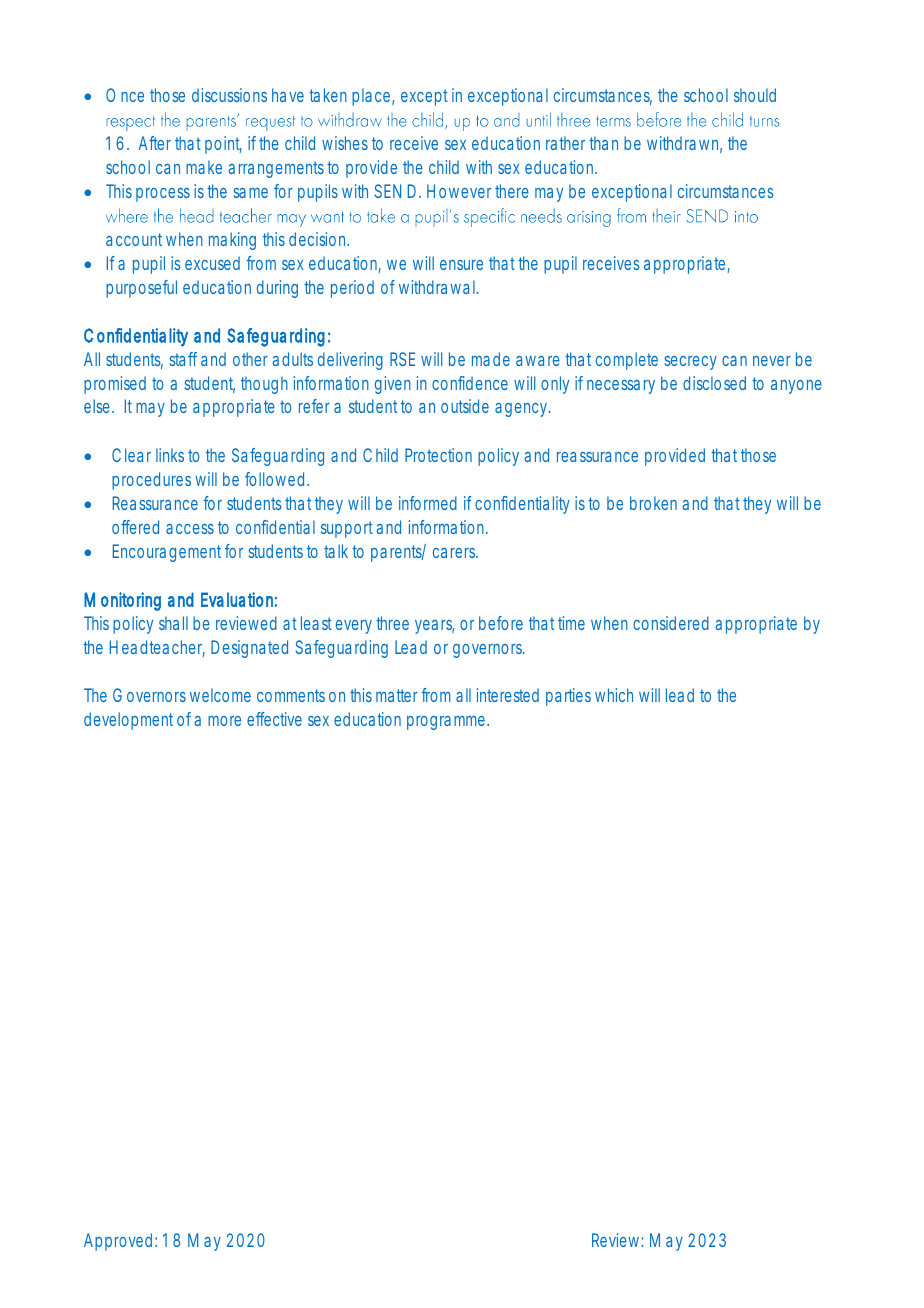 This page has width=924, height=1308. Describe the element at coordinates (755, 95) in the page. I see `should` at that location.
